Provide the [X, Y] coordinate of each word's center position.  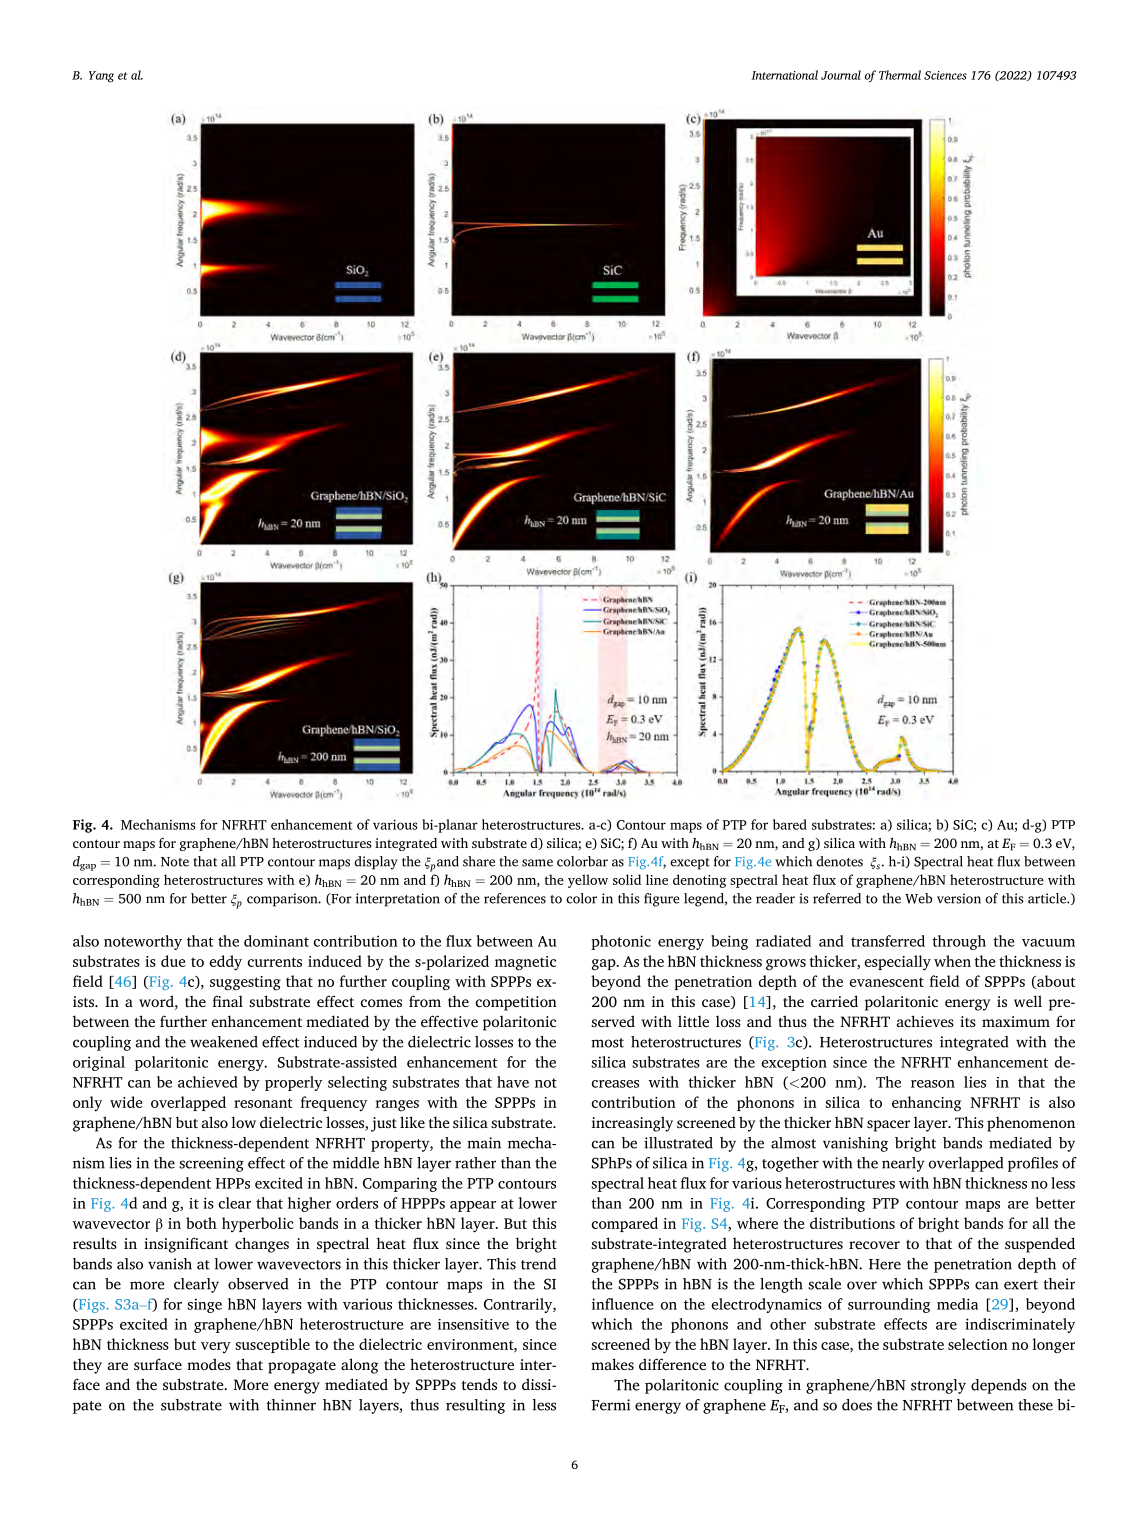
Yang [101, 77]
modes [209, 1364]
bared [790, 824]
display [376, 863]
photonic [621, 942]
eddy [226, 963]
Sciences [945, 75]
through [959, 942]
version [959, 898]
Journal [841, 75]
